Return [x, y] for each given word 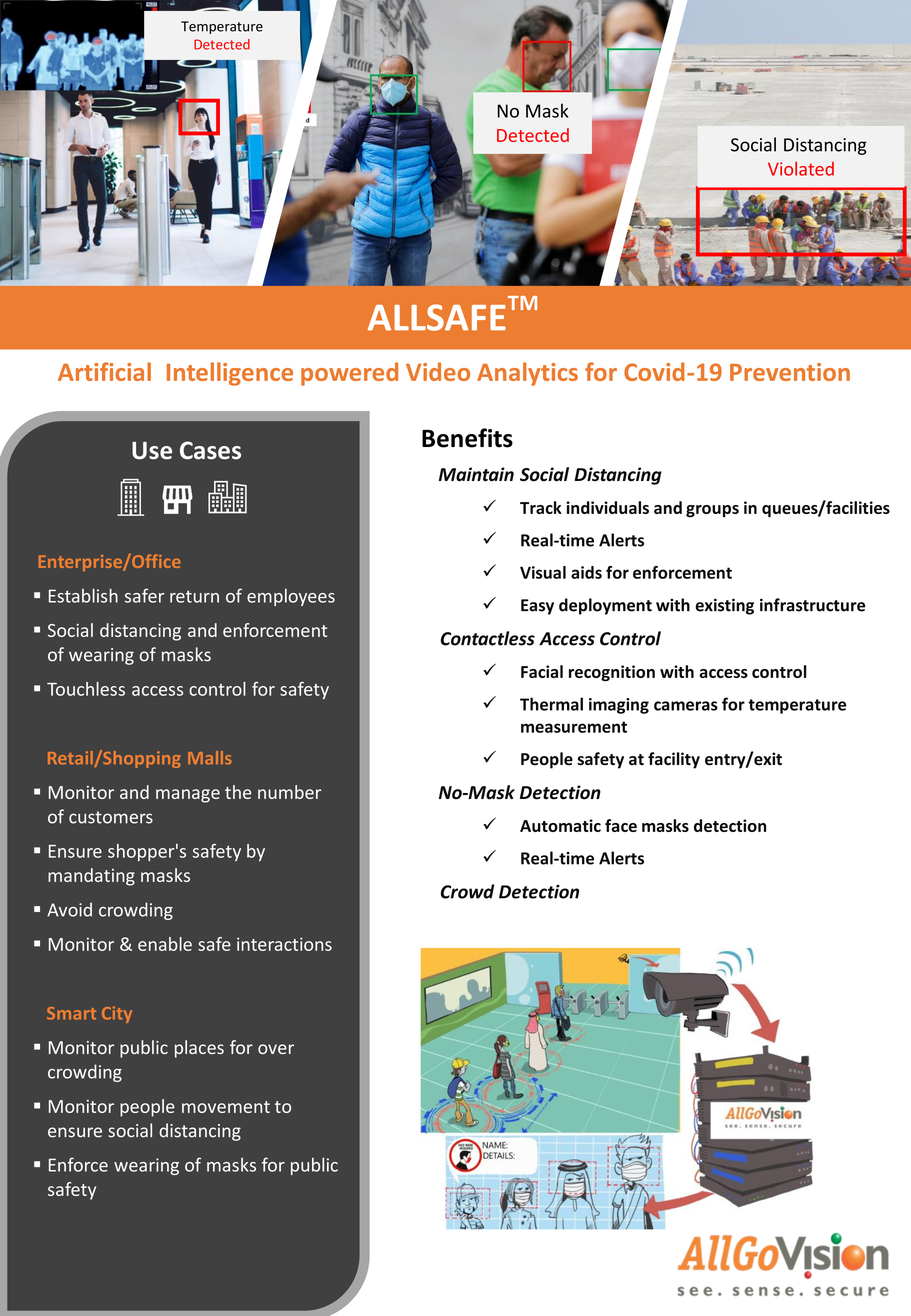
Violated [801, 169]
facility [674, 760]
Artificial [104, 371]
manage [188, 796]
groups [712, 511]
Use [152, 450]
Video [438, 371]
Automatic [560, 825]
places [199, 1049]
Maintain [476, 474]
